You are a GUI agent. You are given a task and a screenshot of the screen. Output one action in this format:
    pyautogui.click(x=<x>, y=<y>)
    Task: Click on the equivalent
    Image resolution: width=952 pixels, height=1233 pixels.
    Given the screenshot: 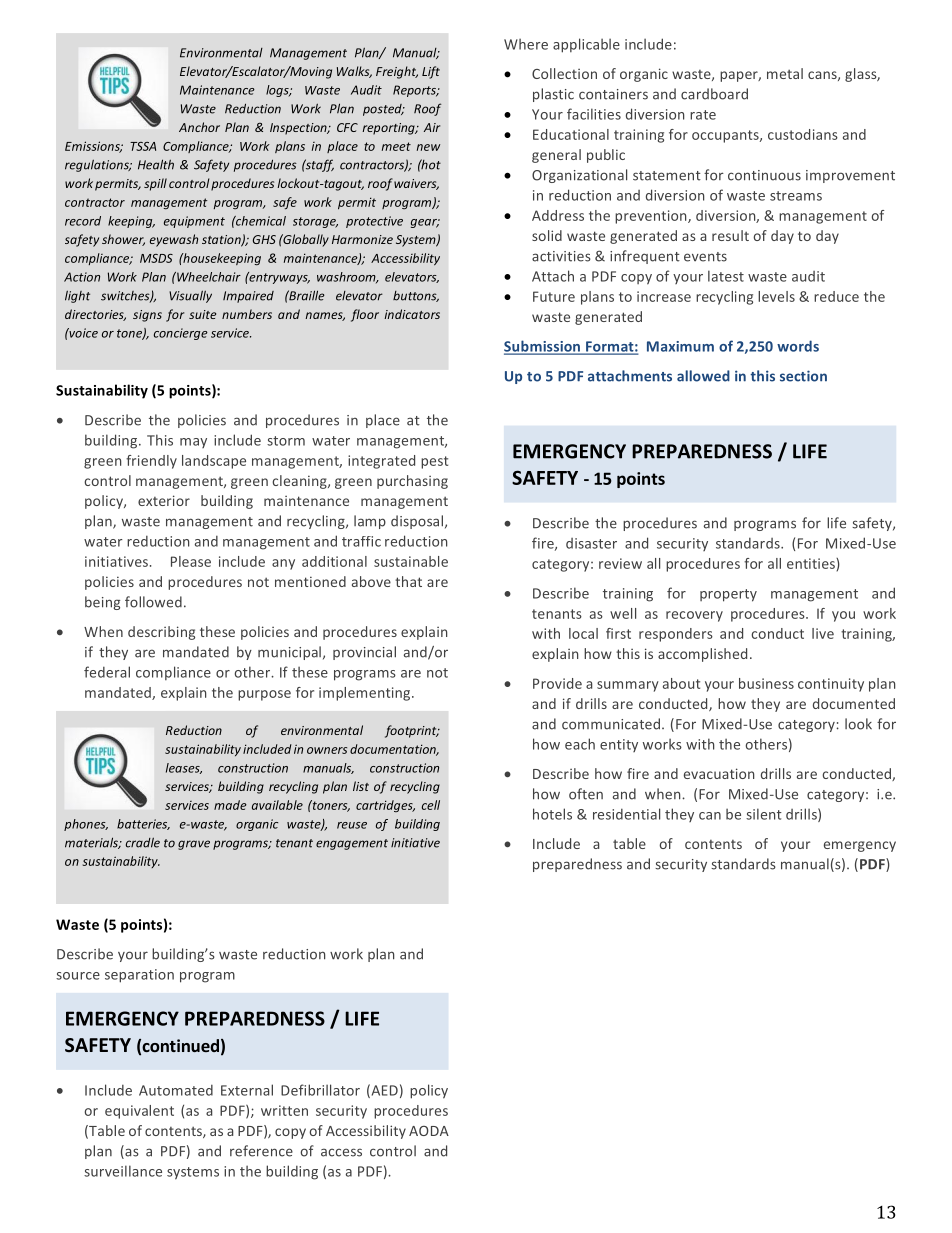 What is the action you would take?
    pyautogui.click(x=139, y=1112)
